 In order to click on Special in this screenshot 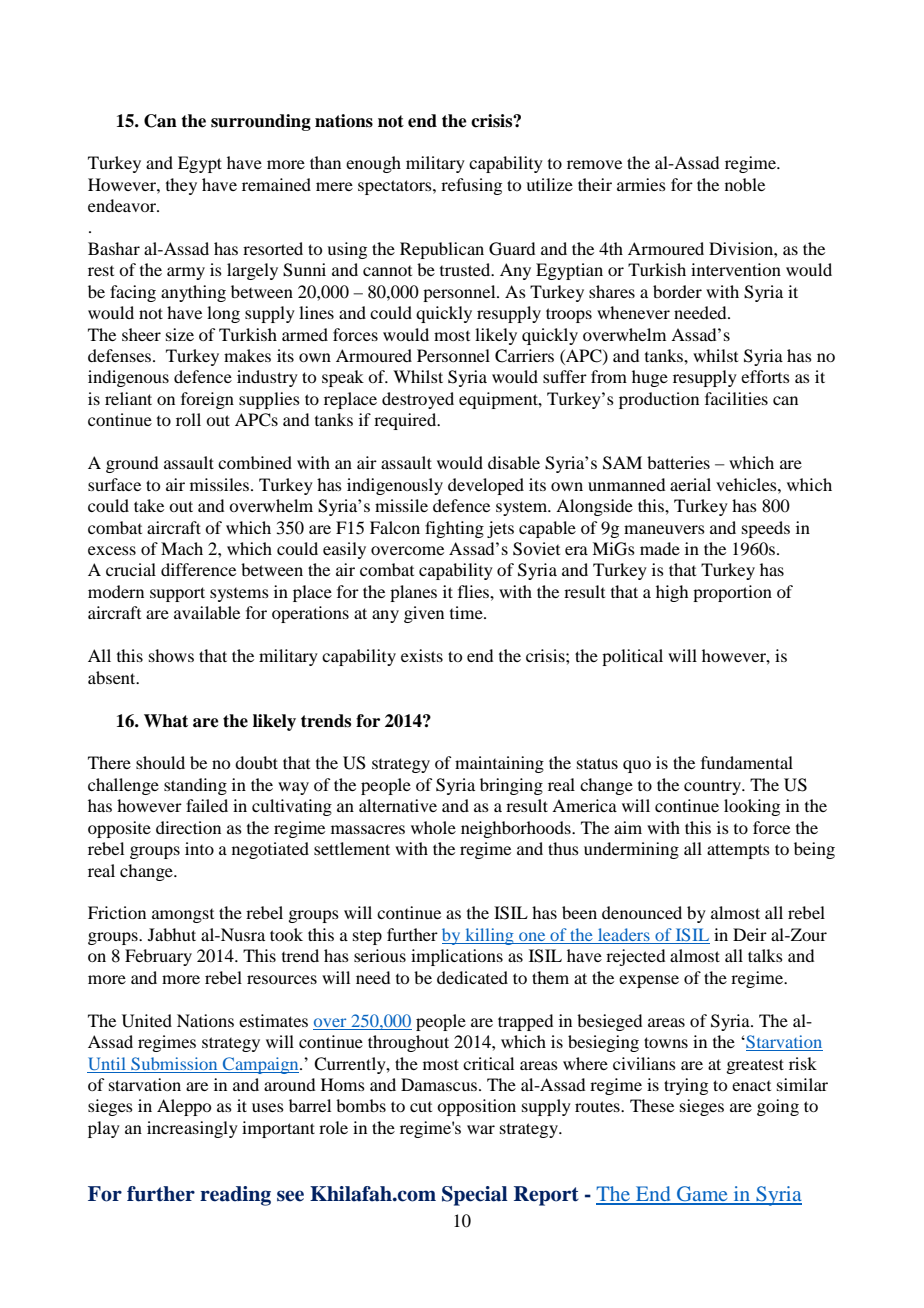, I will do `click(475, 1196)`.
